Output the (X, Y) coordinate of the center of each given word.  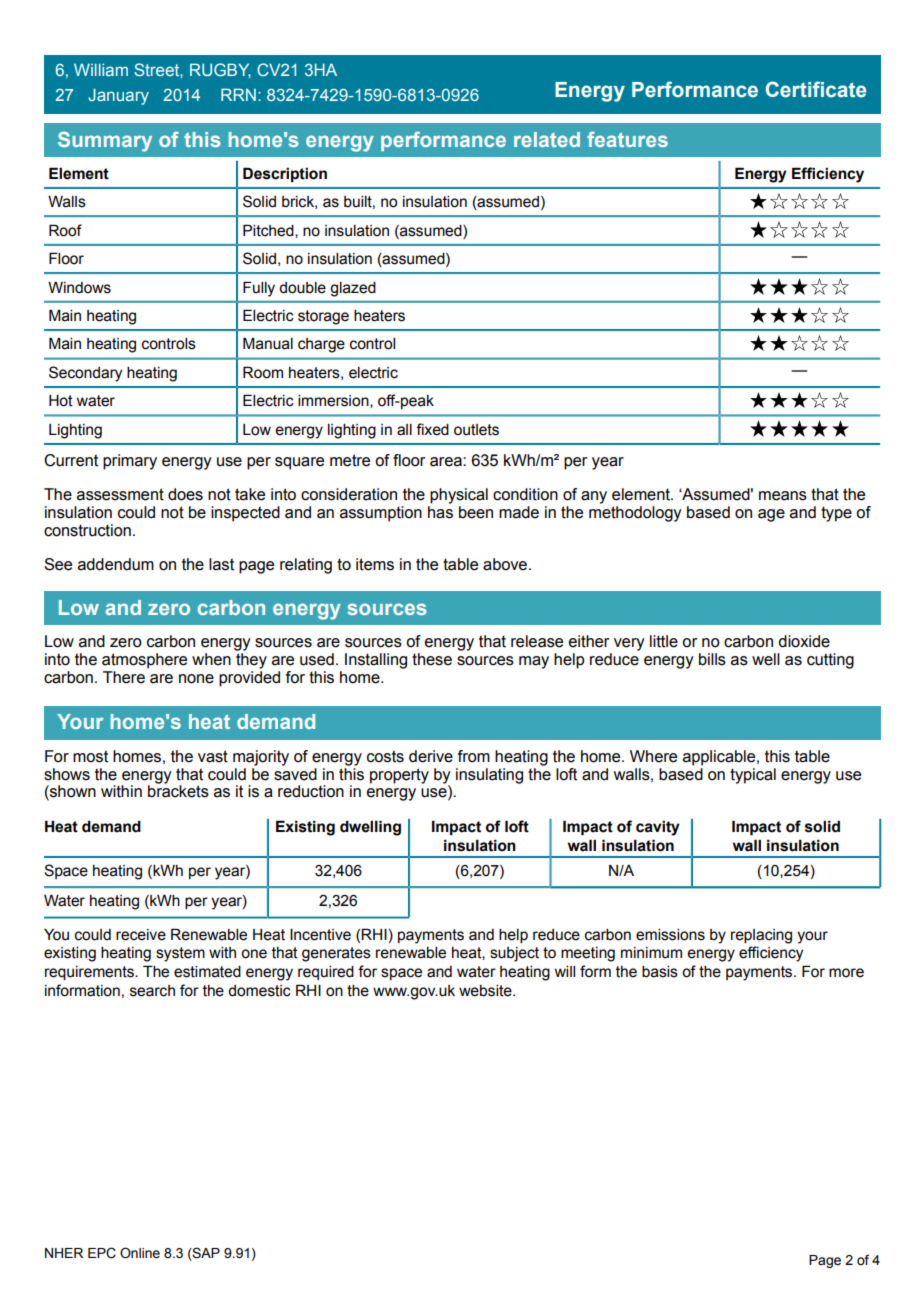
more (846, 973)
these (432, 659)
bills (712, 659)
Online (140, 1253)
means (783, 496)
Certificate (816, 89)
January (118, 96)
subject (514, 954)
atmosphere (144, 661)
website (486, 991)
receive (141, 935)
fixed (432, 429)
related (547, 139)
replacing (761, 936)
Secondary (85, 374)
